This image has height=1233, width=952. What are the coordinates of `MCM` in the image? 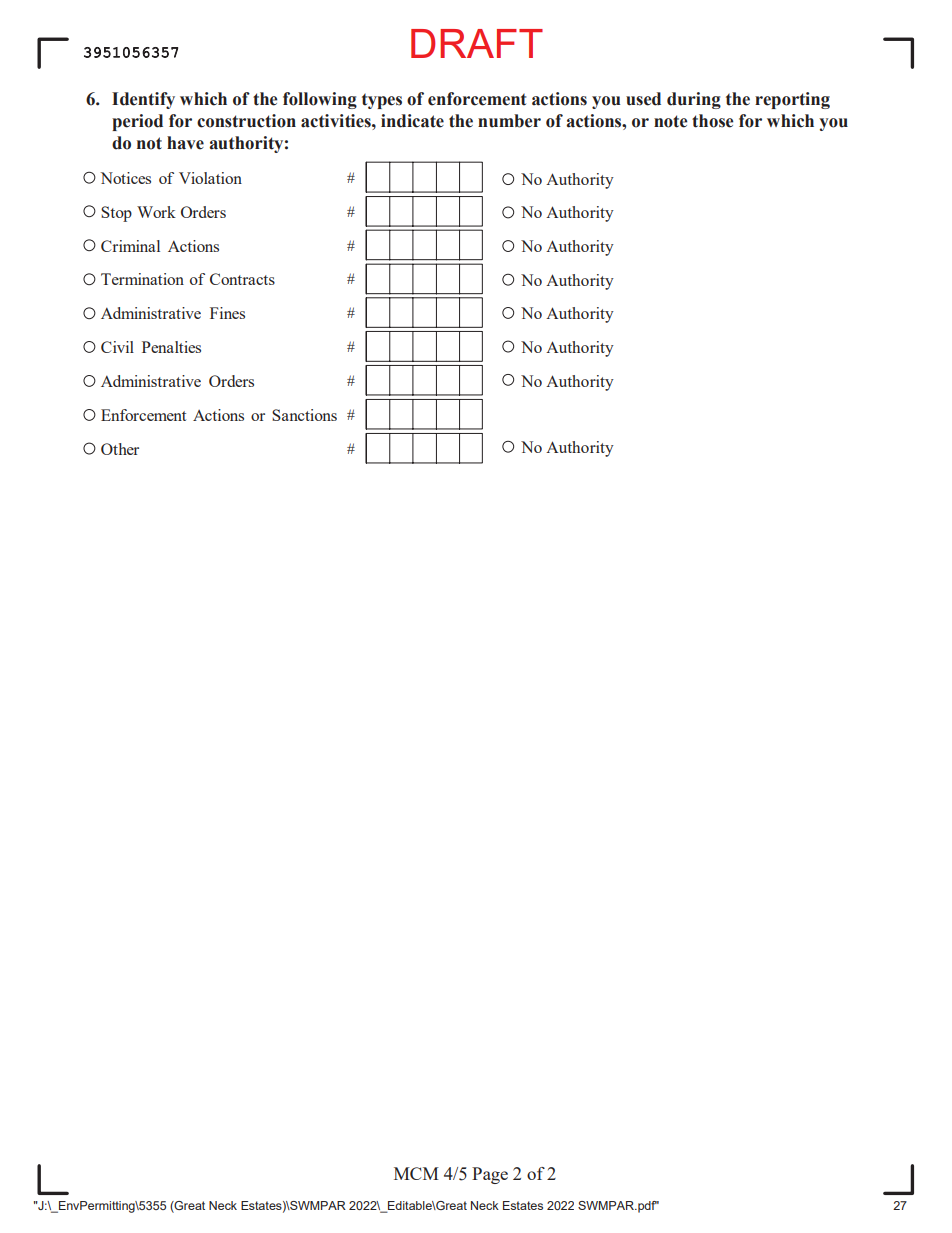 It's located at (416, 1173).
